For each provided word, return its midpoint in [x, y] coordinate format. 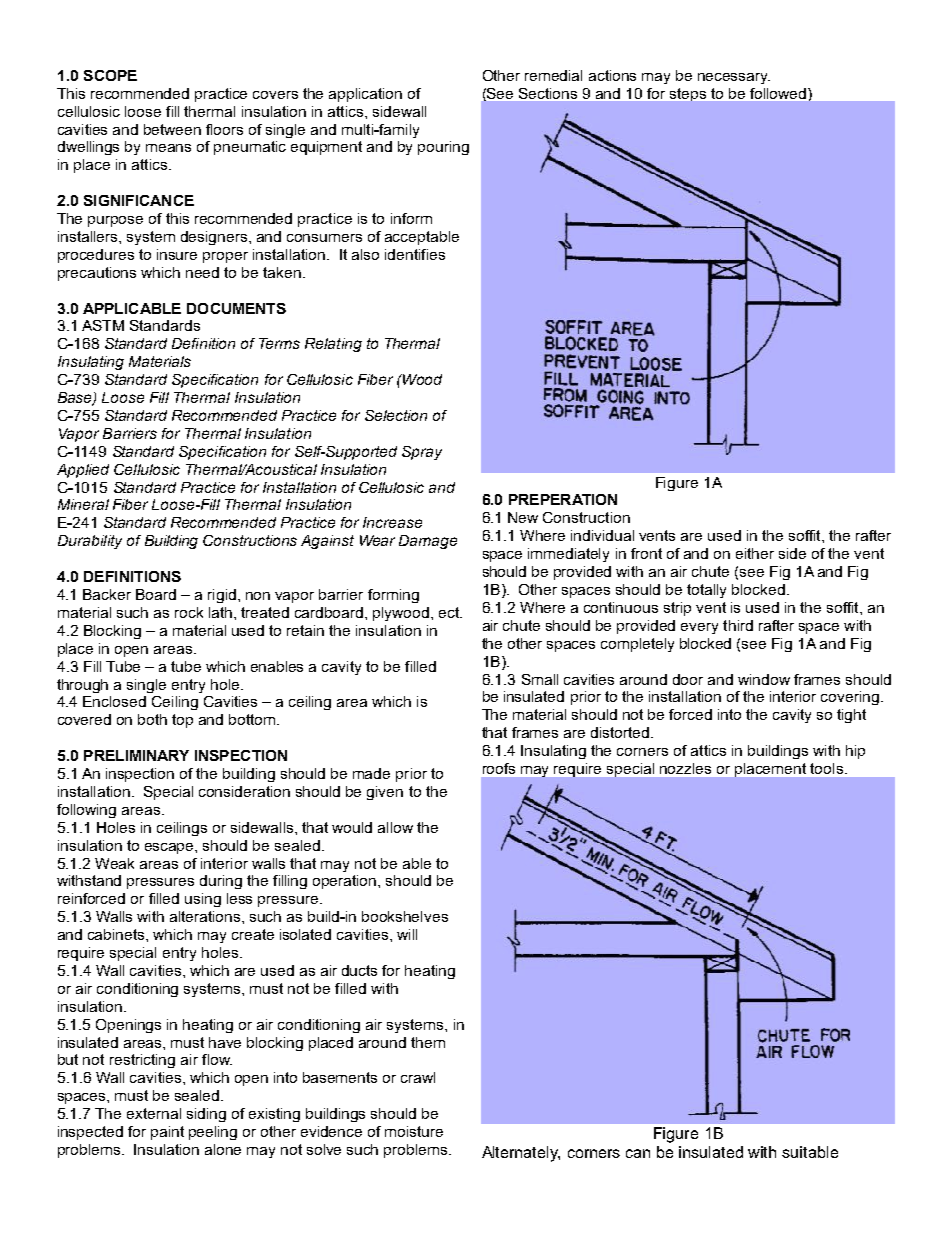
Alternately [521, 1154]
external [154, 1113]
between [172, 129]
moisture [414, 1131]
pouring [443, 148]
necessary [734, 78]
